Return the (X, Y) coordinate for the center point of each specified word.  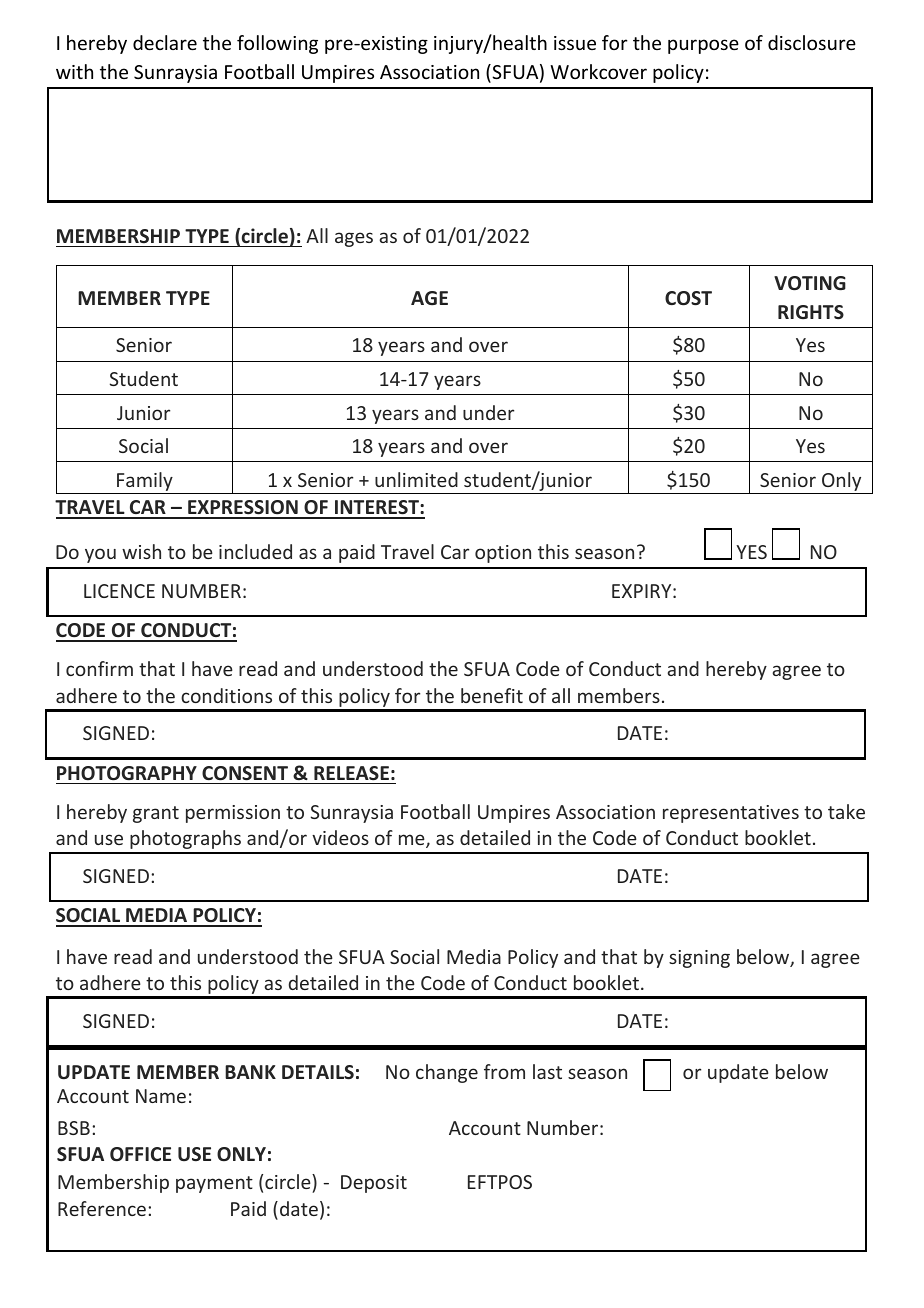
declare (165, 42)
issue (575, 43)
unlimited (416, 479)
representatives (731, 814)
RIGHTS (811, 312)
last (547, 1071)
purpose (703, 46)
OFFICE (140, 1154)
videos (340, 837)
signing (699, 959)
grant (156, 814)
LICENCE (119, 591)
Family (145, 481)
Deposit (374, 1184)
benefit (492, 695)
